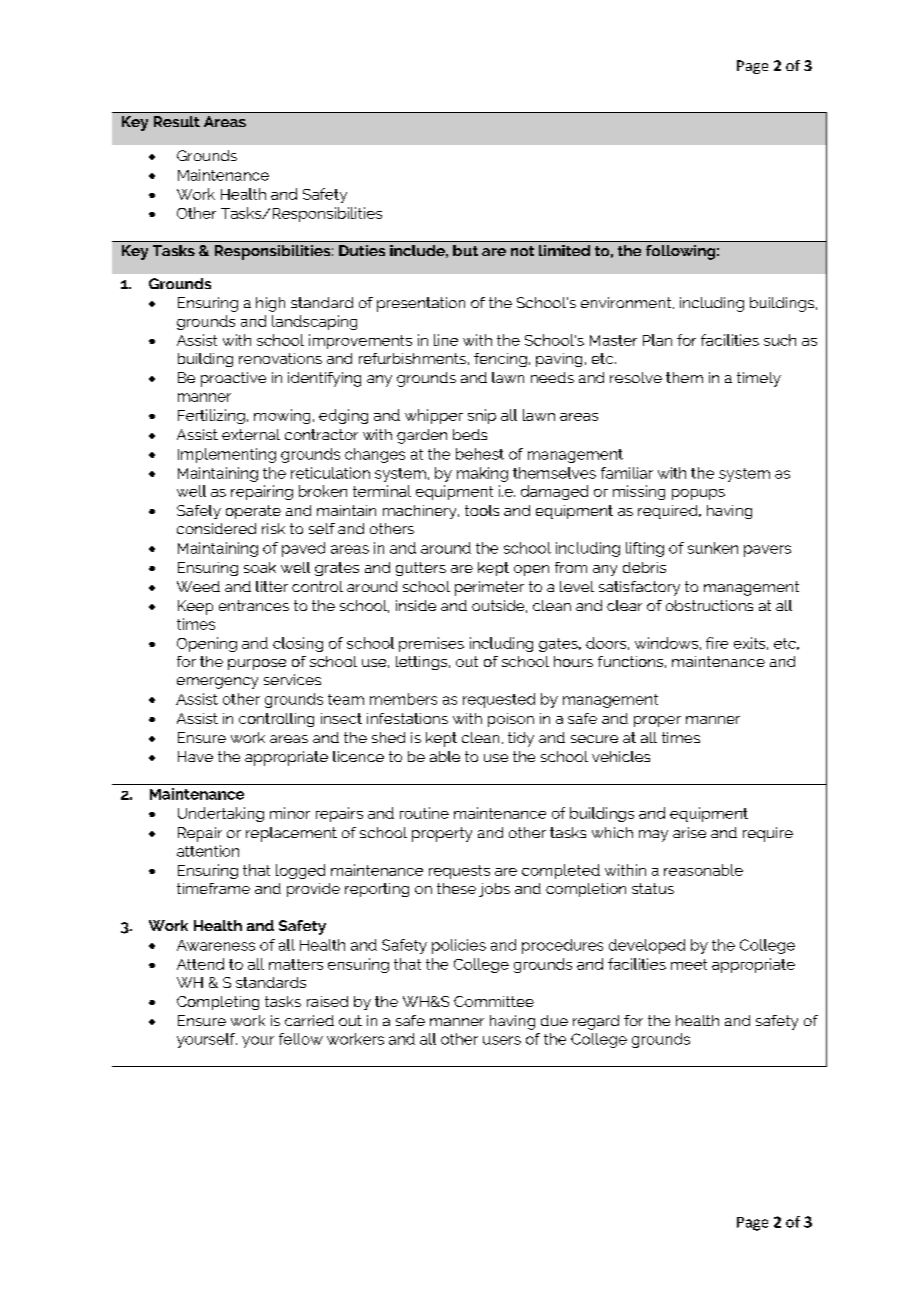 The height and width of the page is (1308, 924). What do you see at coordinates (257, 664) in the page?
I see `purpose` at bounding box center [257, 664].
